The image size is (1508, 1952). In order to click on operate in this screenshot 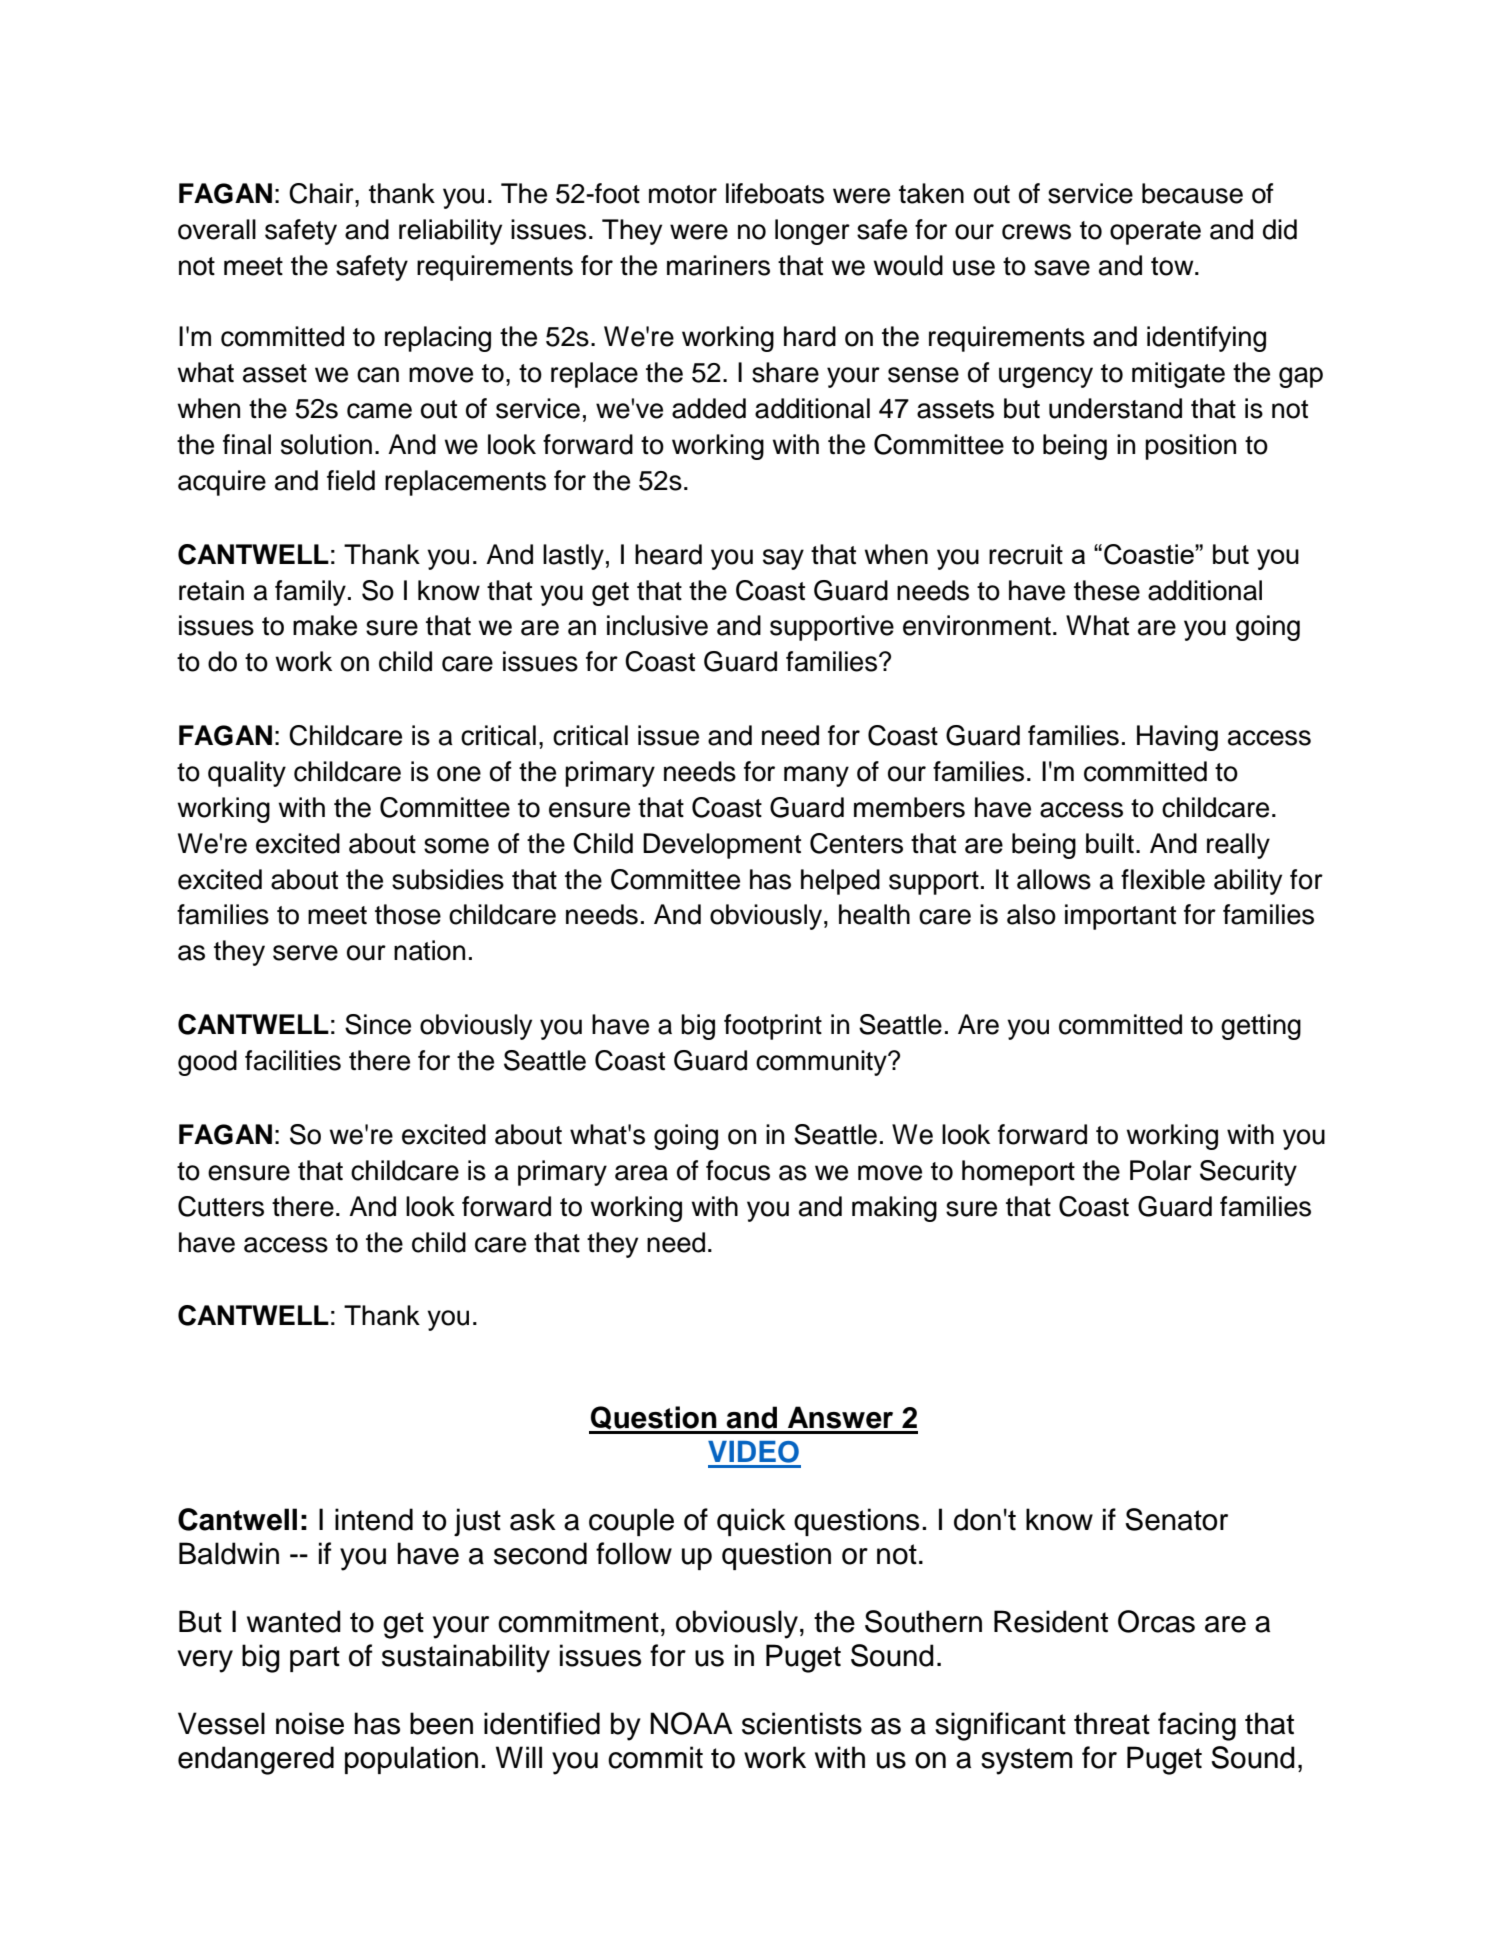, I will do `click(1155, 233)`.
